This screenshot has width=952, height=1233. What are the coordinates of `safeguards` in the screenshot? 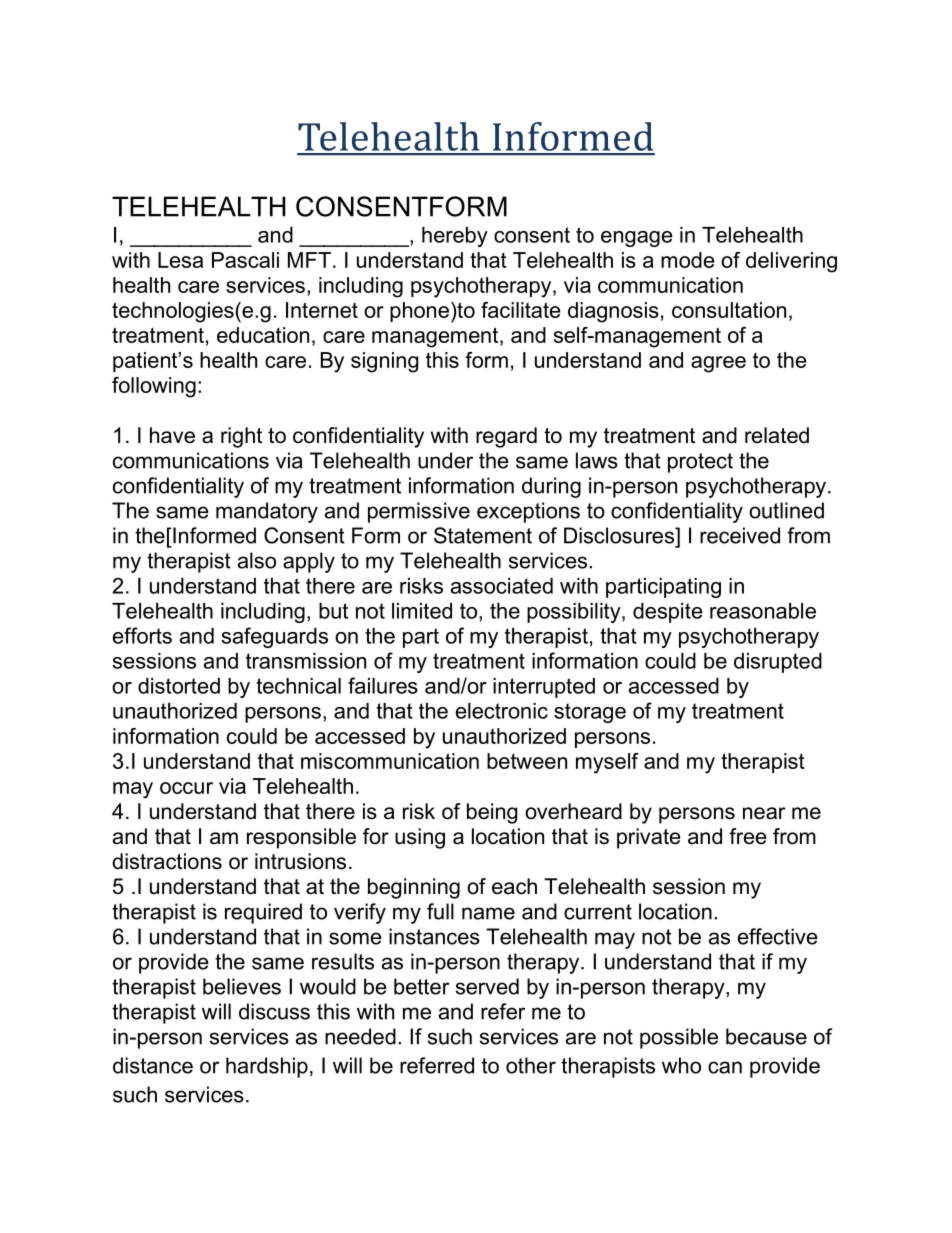 It's located at (275, 637).
